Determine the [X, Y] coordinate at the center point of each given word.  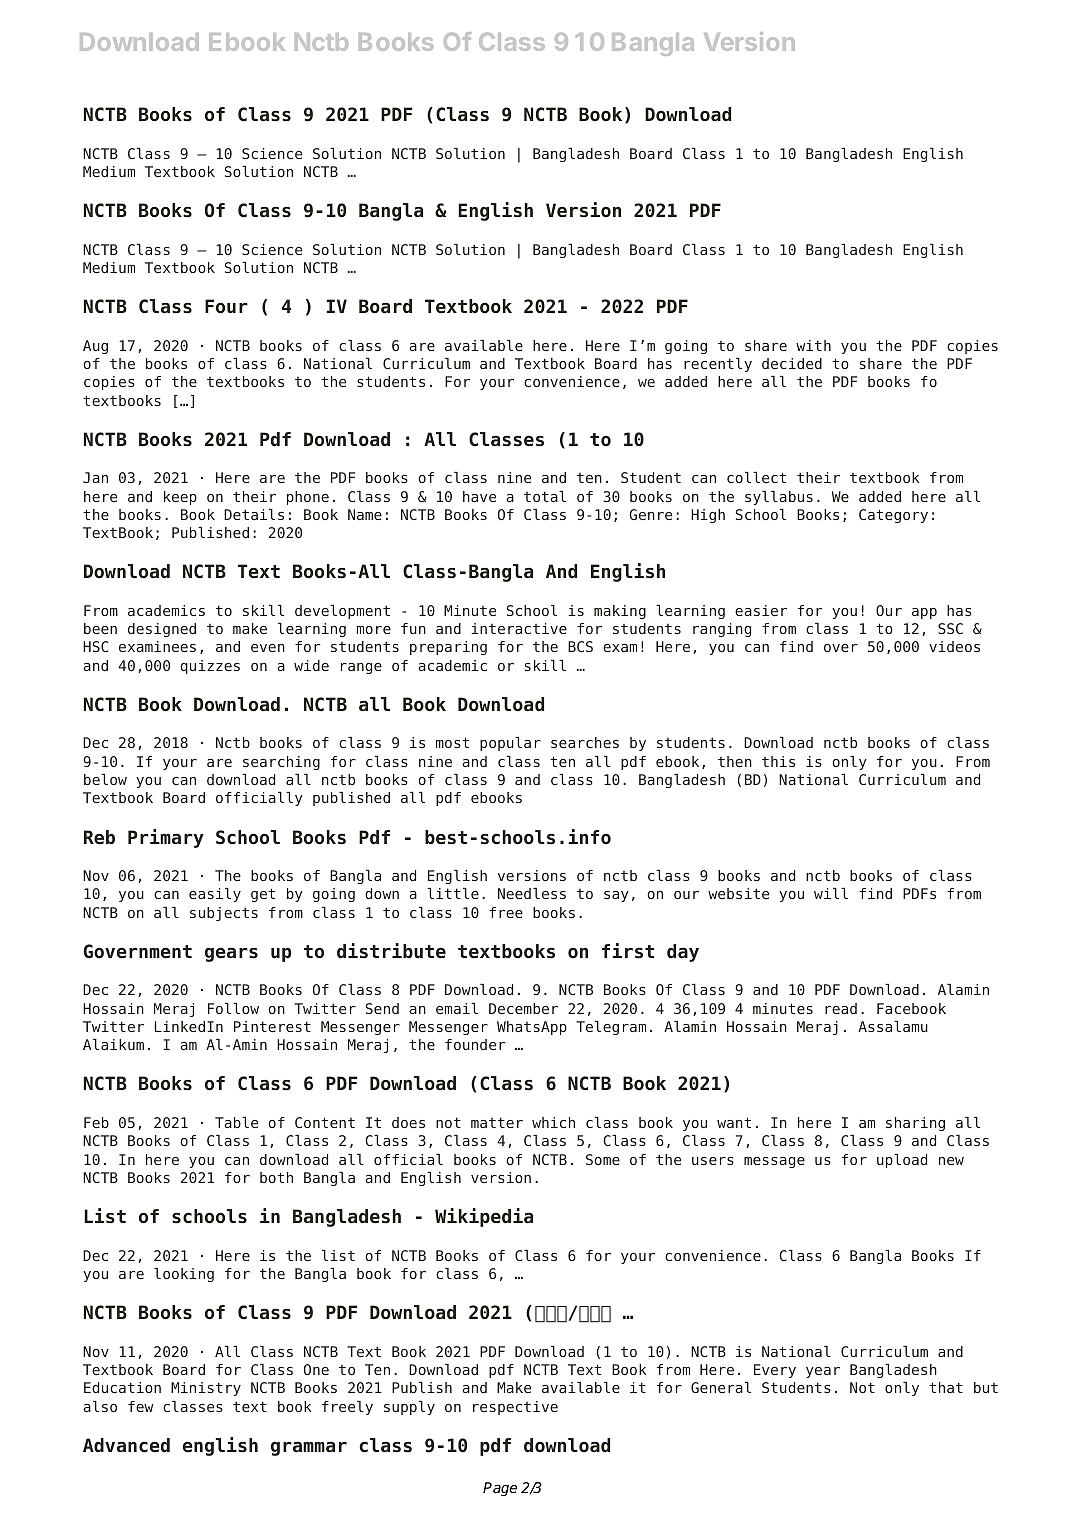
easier [761, 610]
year [823, 1372]
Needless [532, 893]
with [813, 345]
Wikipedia [484, 1217]
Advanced [126, 1445]
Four [226, 306]
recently [718, 365]
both [276, 1177]
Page [500, 1489]
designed [162, 630]
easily [215, 895]
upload [902, 1161]
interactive [519, 628]
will [831, 893]
